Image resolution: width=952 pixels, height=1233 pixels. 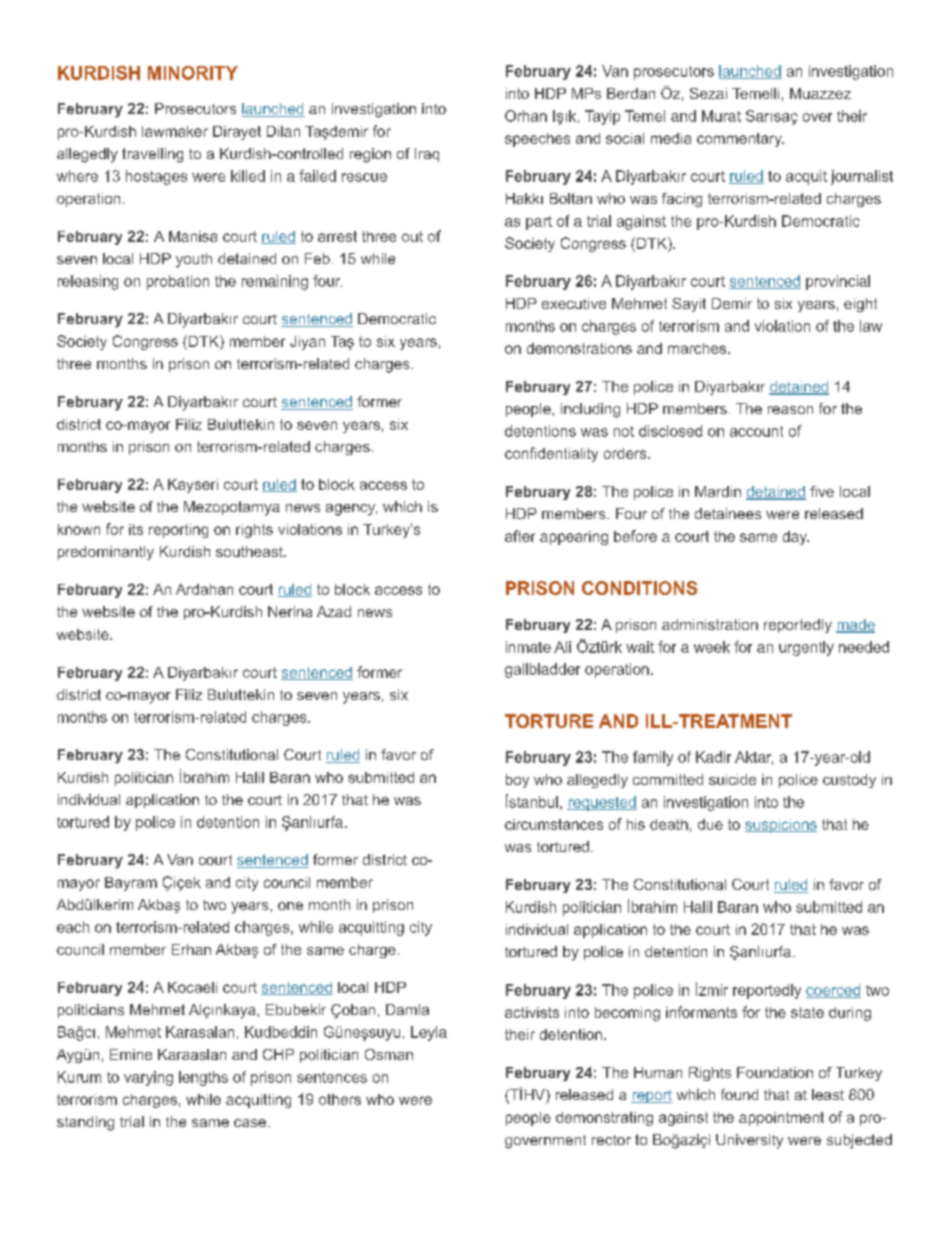 What do you see at coordinates (389, 1054) in the page?
I see `Osman` at bounding box center [389, 1054].
